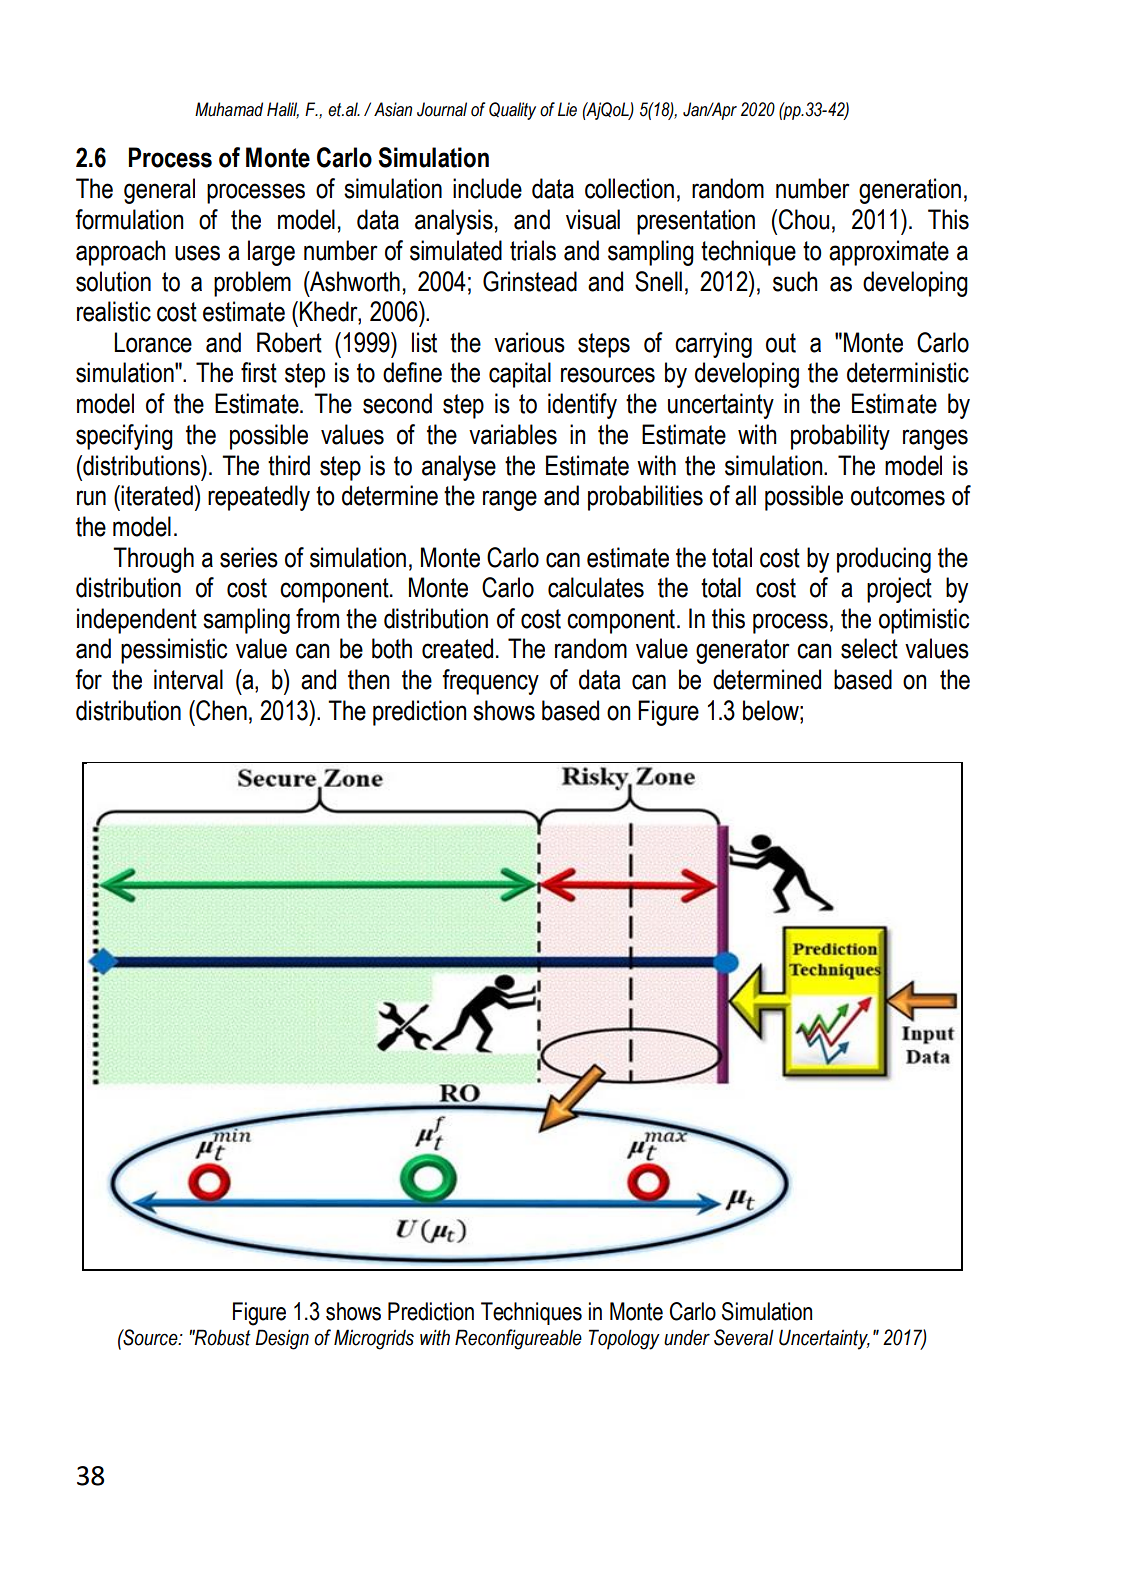 The height and width of the screenshot is (1591, 1121). Describe the element at coordinates (490, 682) in the screenshot. I see `frequency` at that location.
